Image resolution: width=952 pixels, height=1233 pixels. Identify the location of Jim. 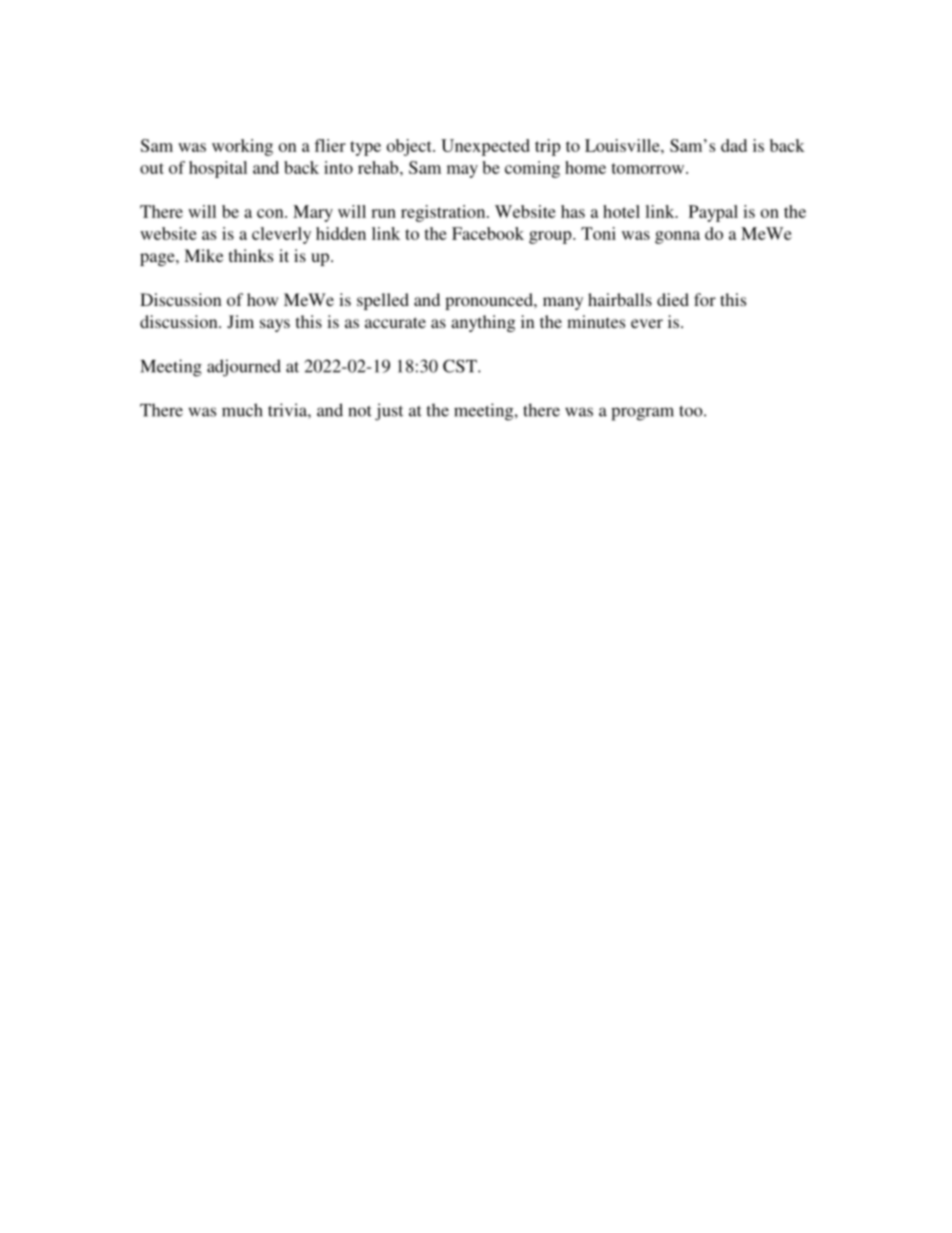
(240, 322).
